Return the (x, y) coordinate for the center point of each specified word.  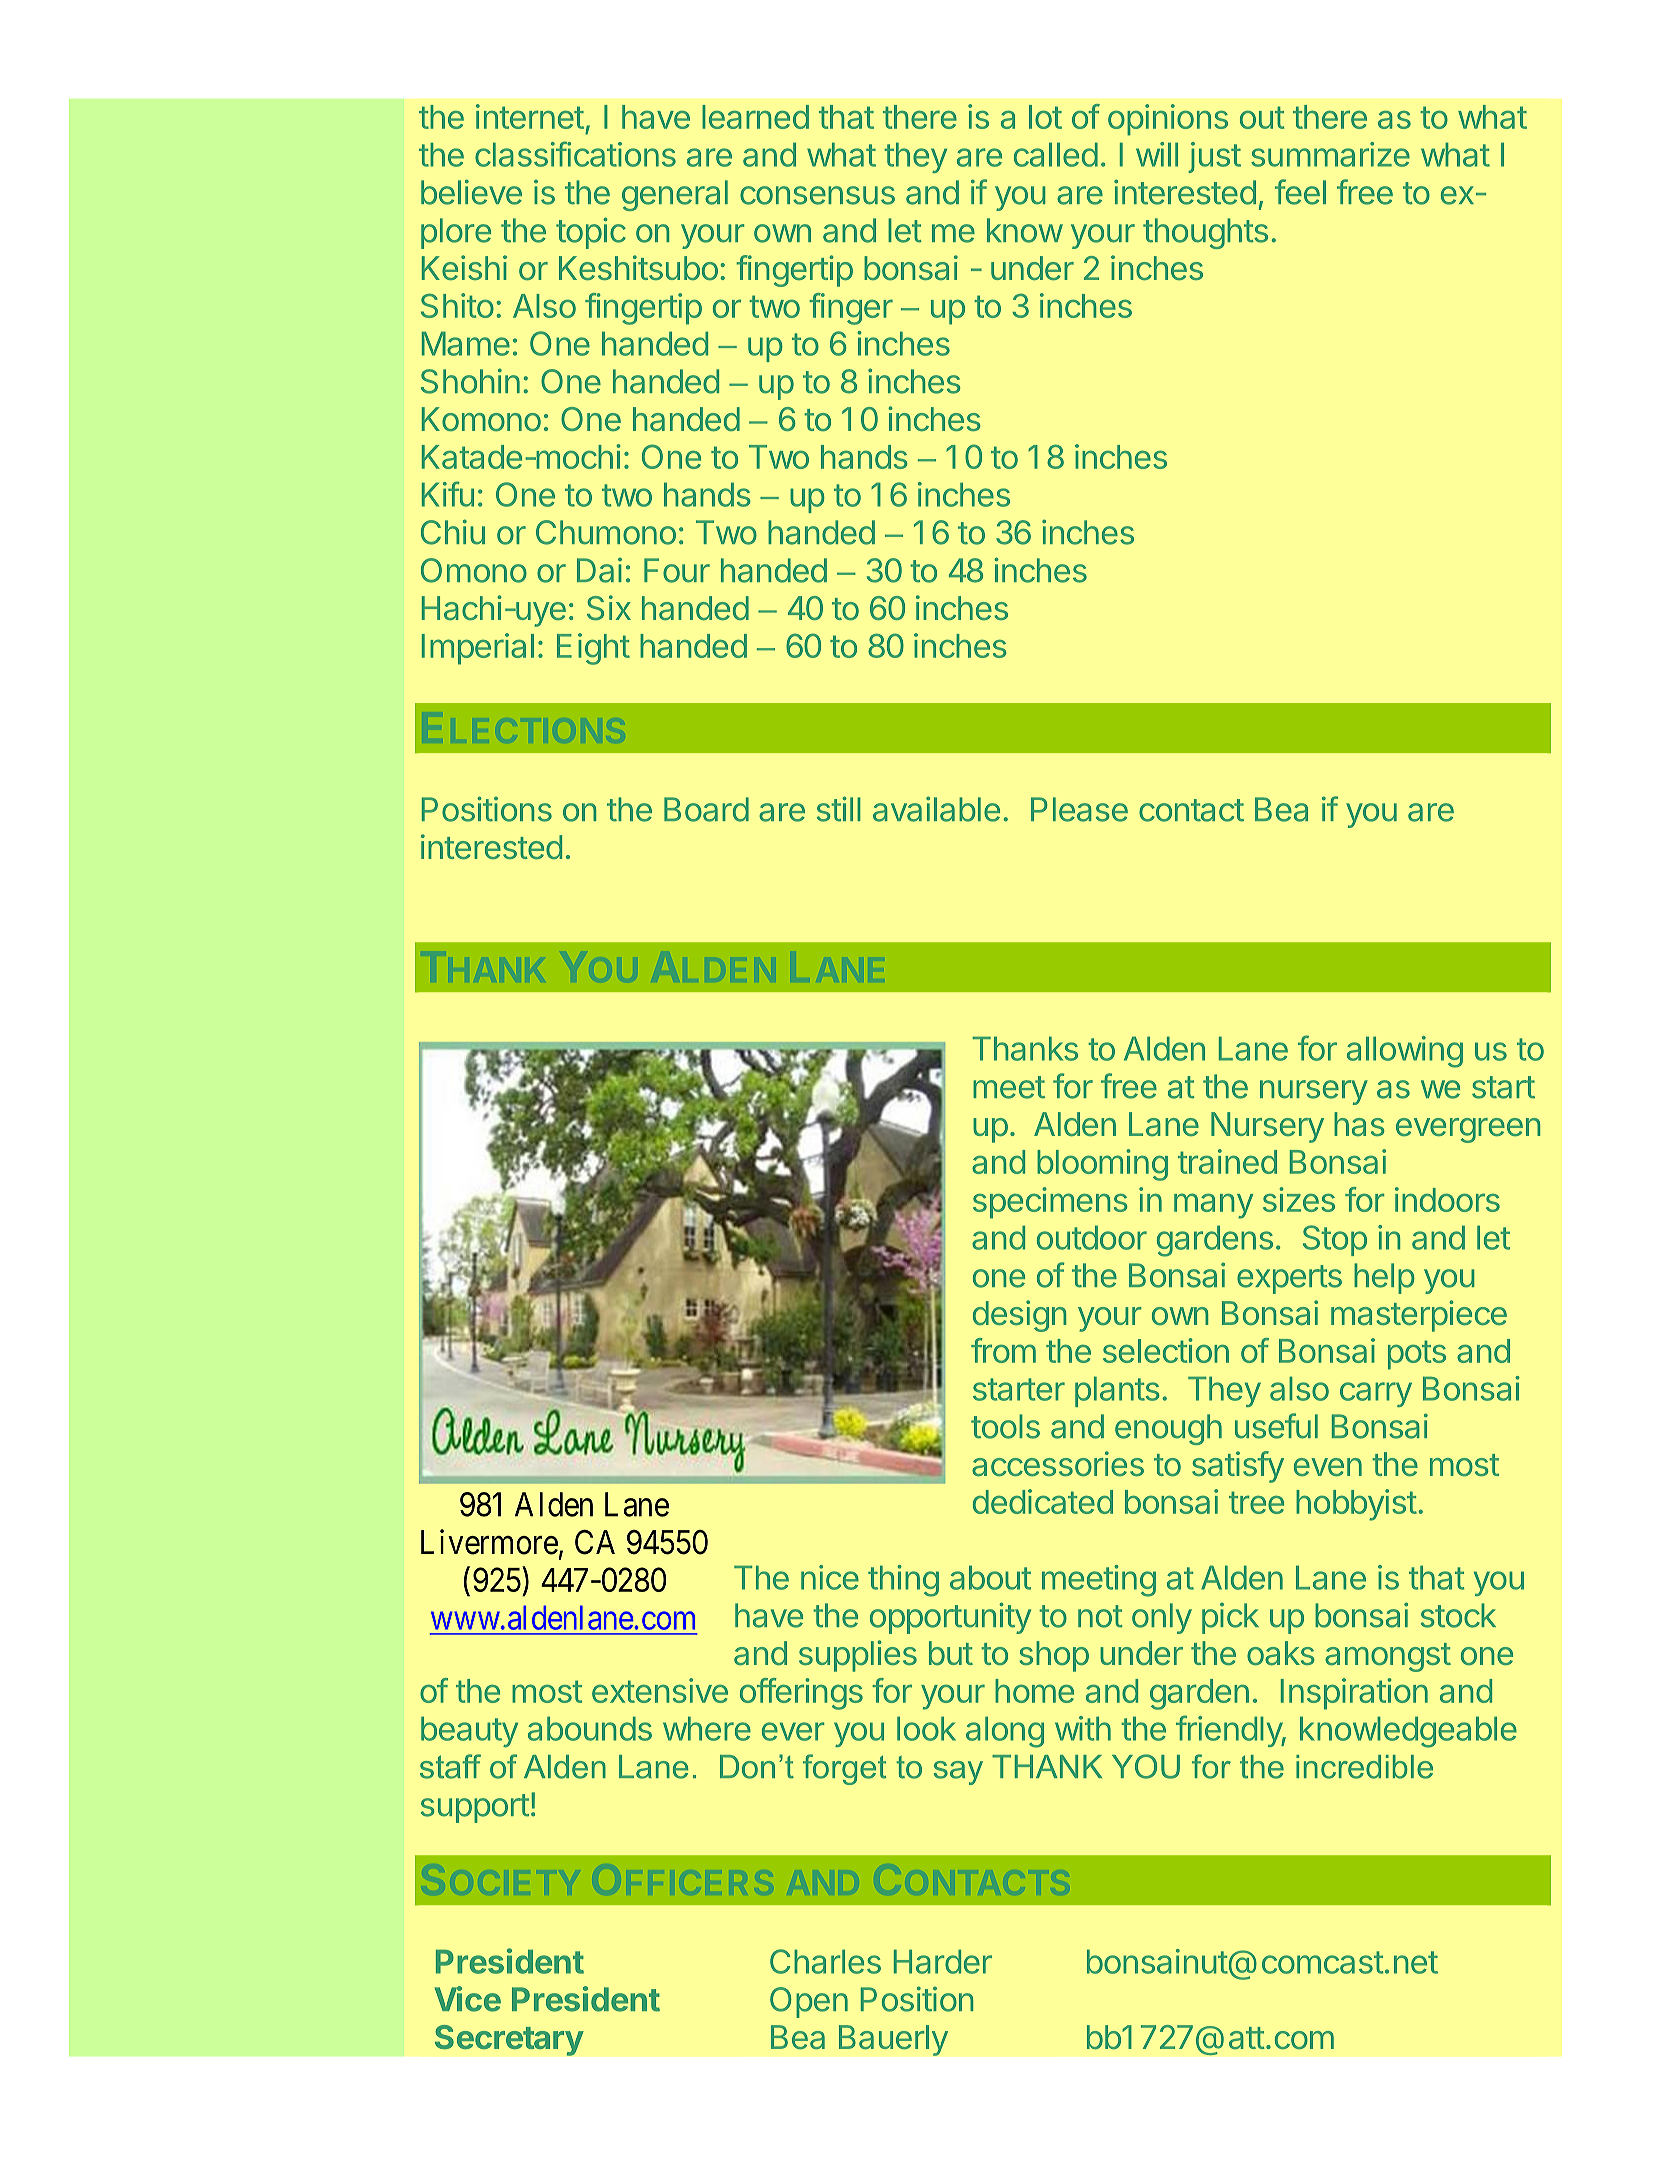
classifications (575, 154)
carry (1376, 1394)
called (1056, 155)
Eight (593, 649)
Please (1079, 809)
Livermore (489, 1542)
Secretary (509, 2040)
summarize (1330, 154)
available (936, 809)
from (1003, 1350)
